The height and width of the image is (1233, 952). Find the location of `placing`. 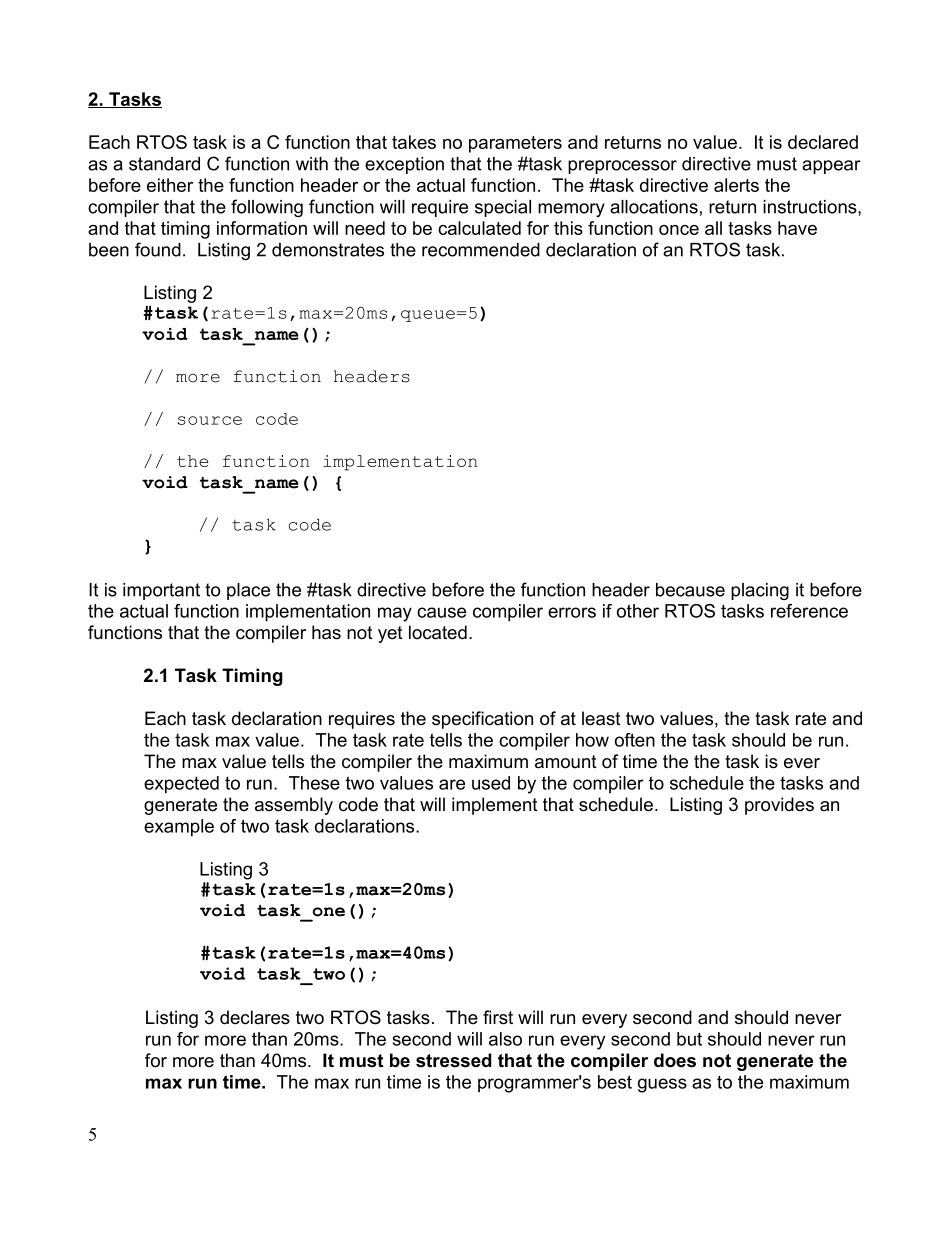

placing is located at coordinates (760, 591).
